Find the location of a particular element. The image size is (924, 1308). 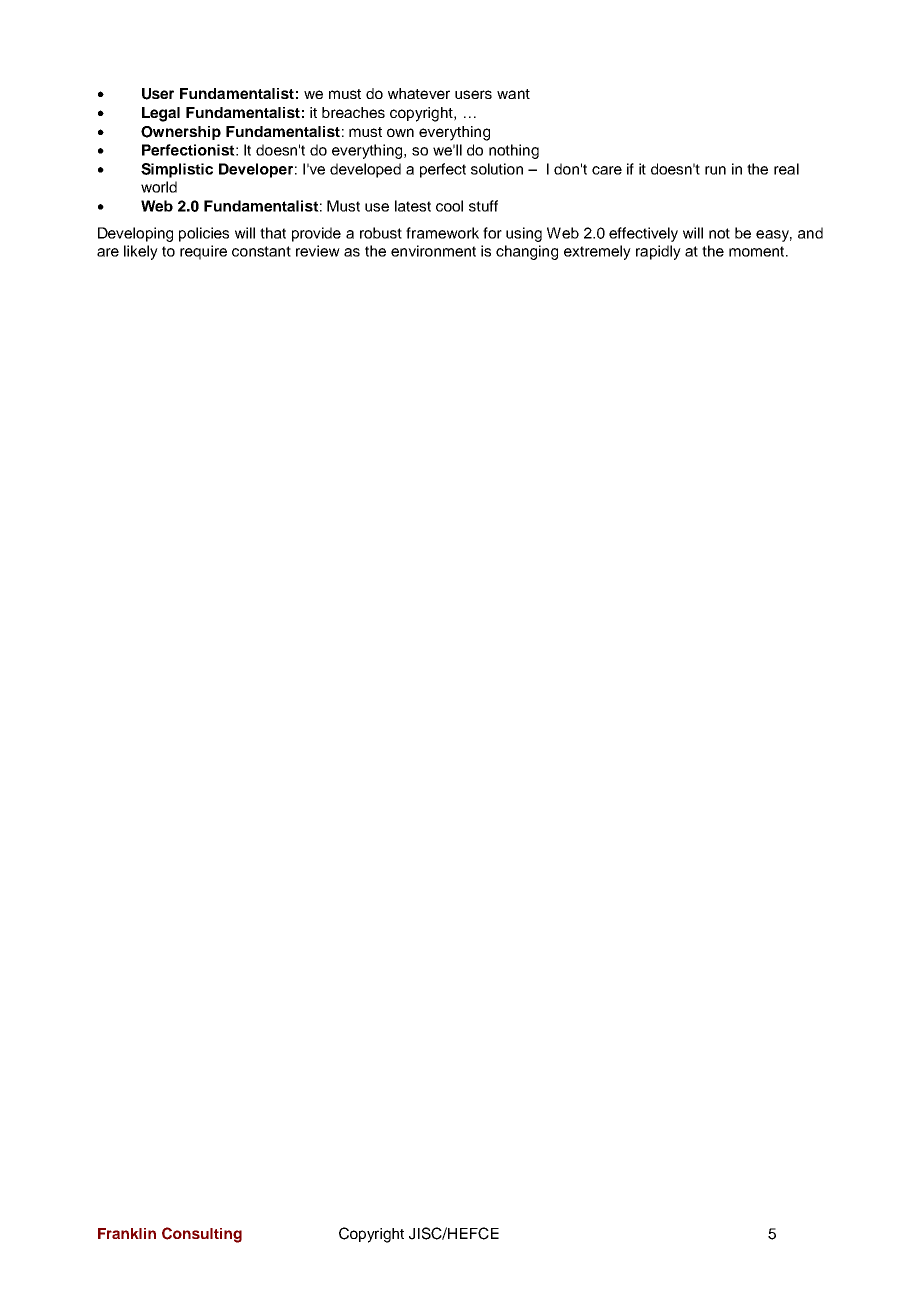

require is located at coordinates (203, 252).
